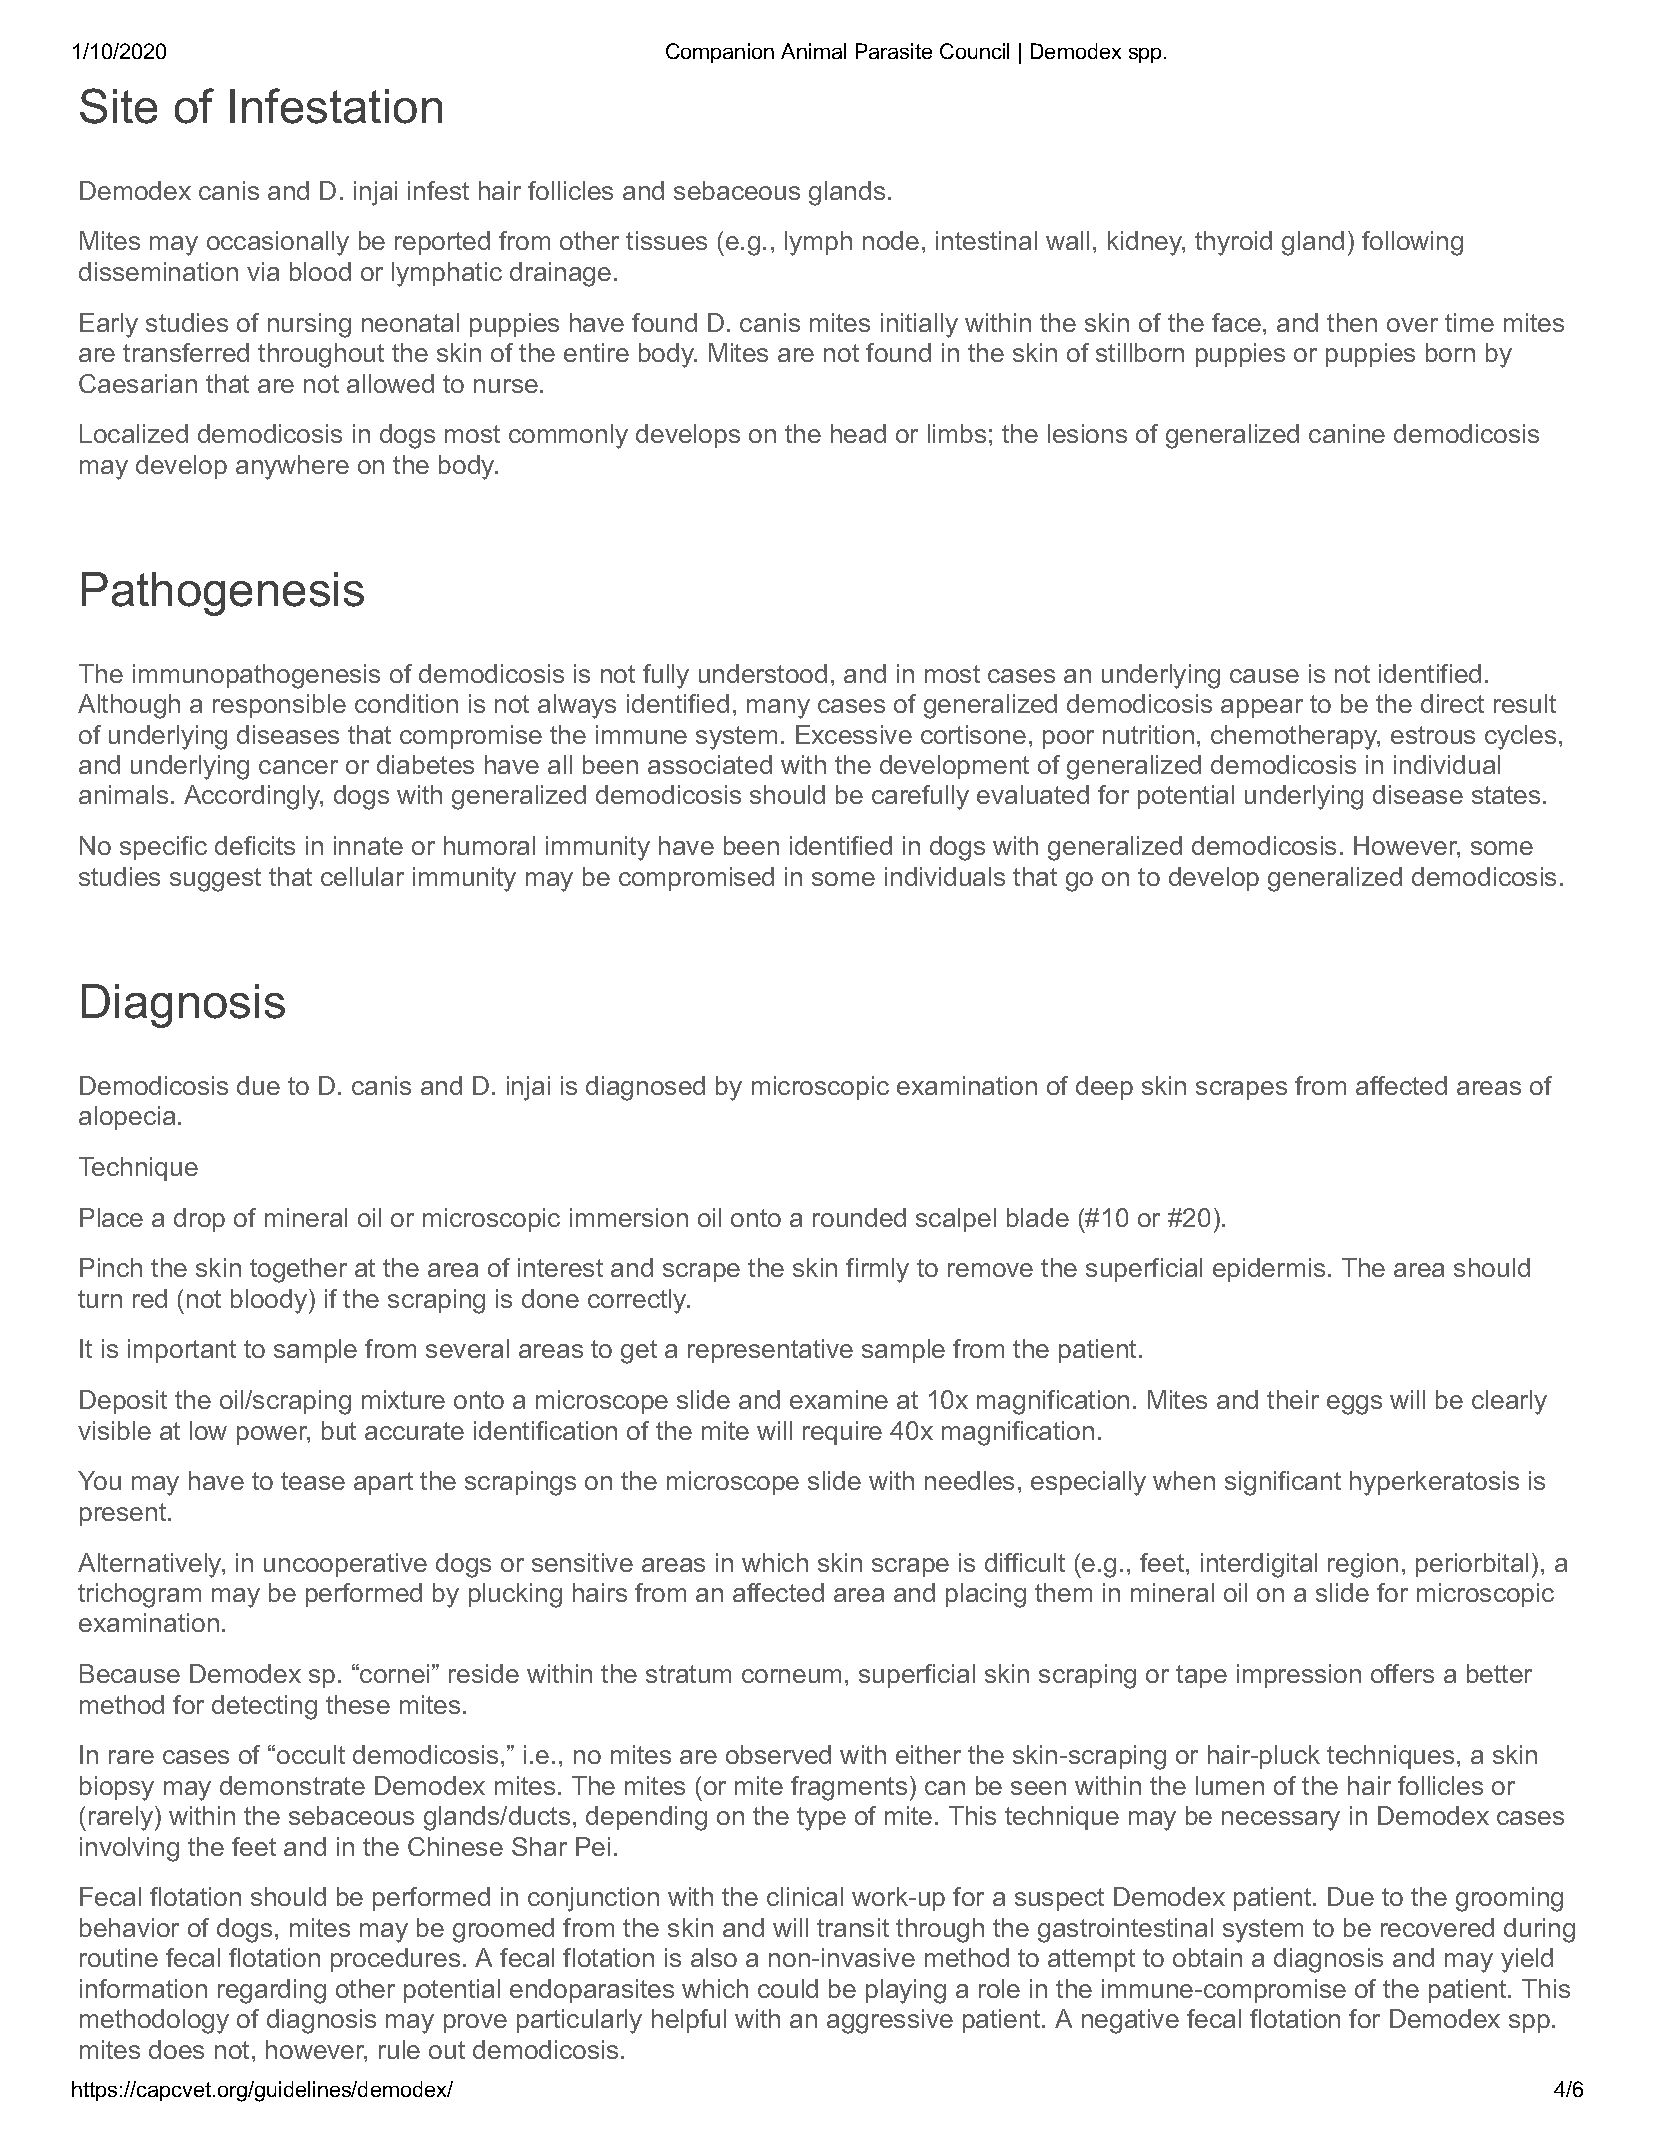 The image size is (1656, 2143). Describe the element at coordinates (182, 1351) in the screenshot. I see `important` at that location.
